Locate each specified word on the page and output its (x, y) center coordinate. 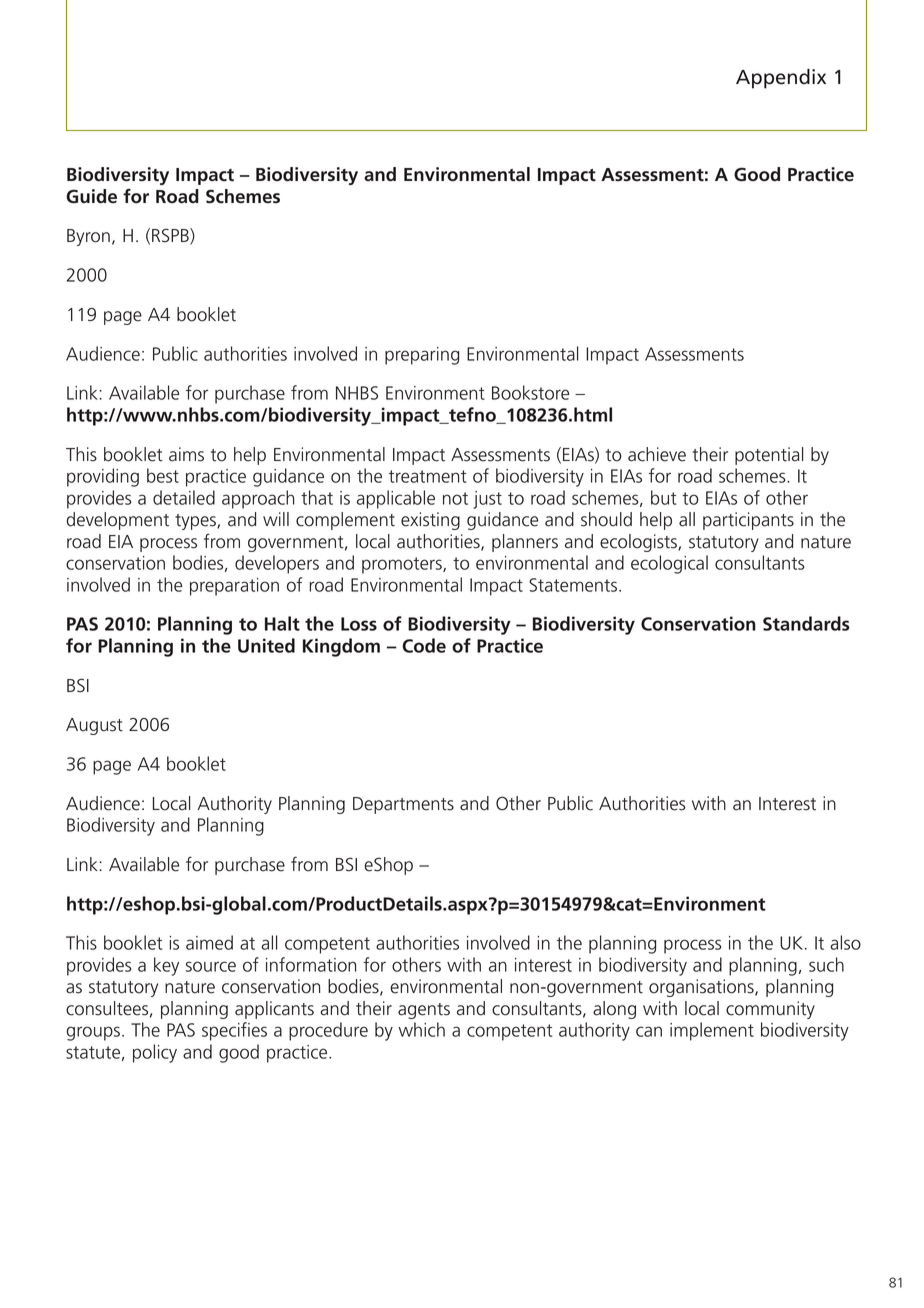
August (94, 726)
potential (769, 456)
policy (155, 1053)
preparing (422, 356)
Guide (91, 196)
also (845, 942)
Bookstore (530, 392)
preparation (234, 587)
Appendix (781, 79)
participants (748, 521)
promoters (403, 565)
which (421, 1029)
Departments (403, 805)
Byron (88, 237)
